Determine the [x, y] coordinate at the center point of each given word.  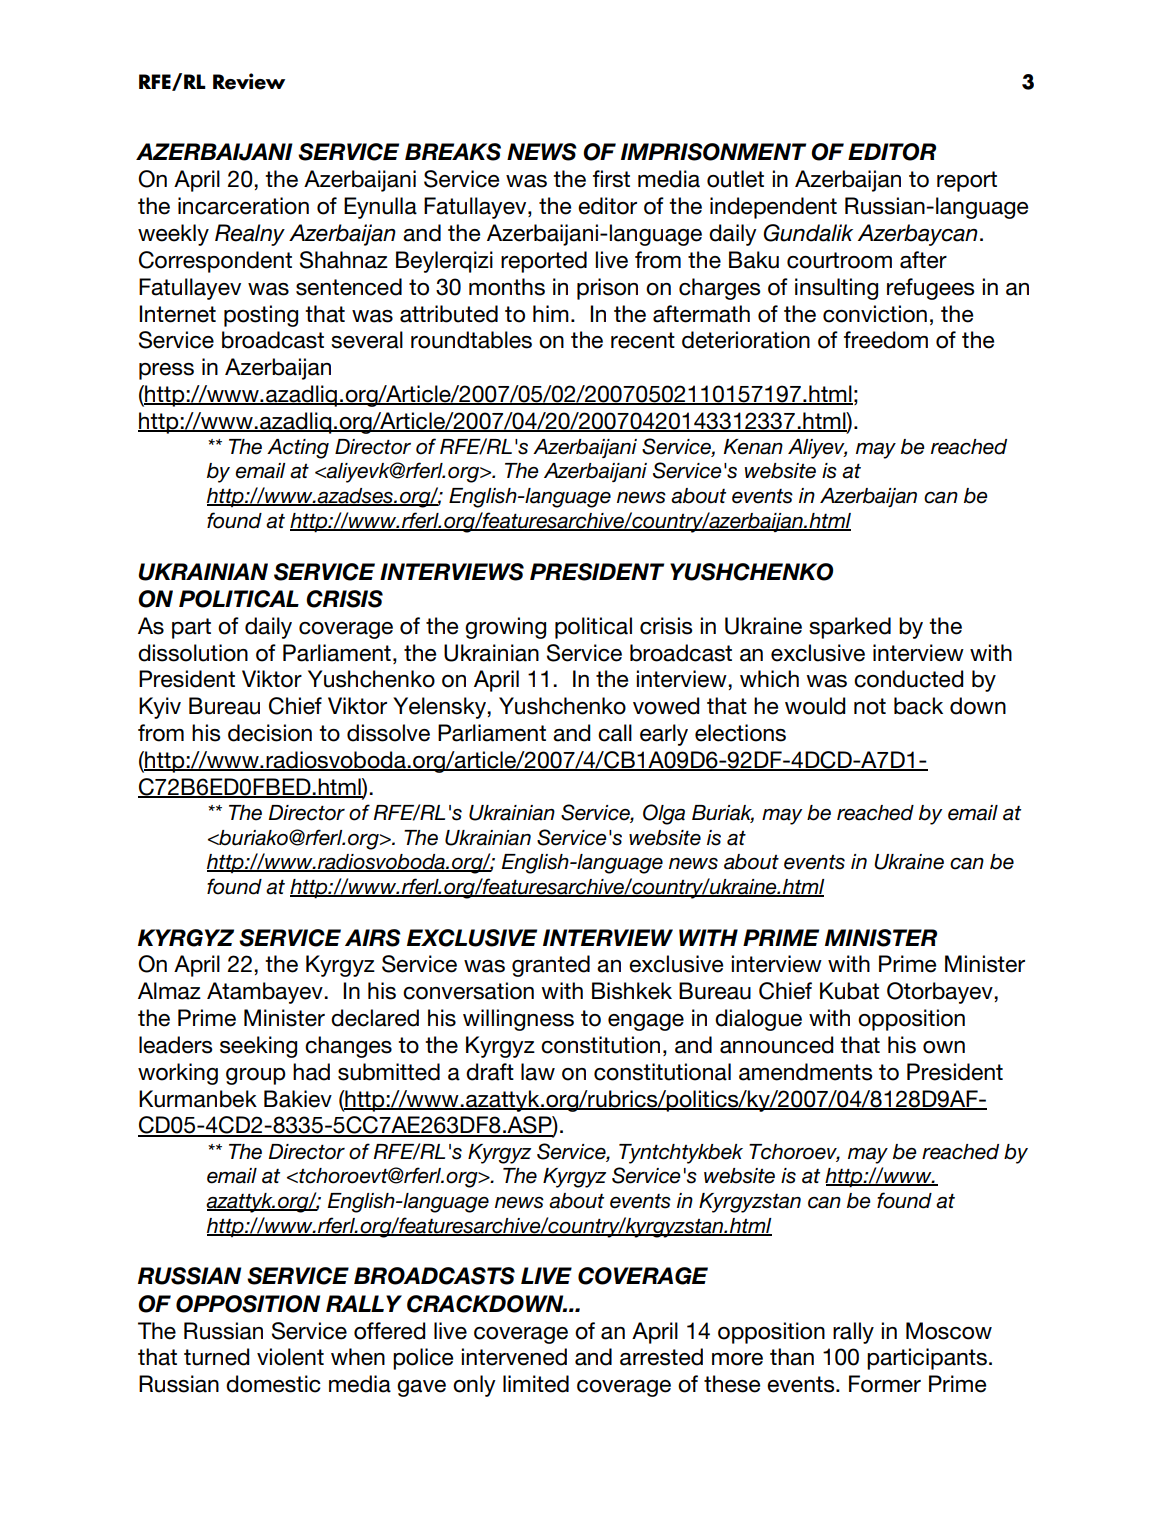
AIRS [373, 938]
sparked [850, 628]
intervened [514, 1357]
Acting [298, 449]
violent [290, 1357]
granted [551, 966]
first [611, 179]
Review [249, 81]
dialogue [758, 1020]
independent [773, 208]
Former [885, 1384]
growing [505, 628]
